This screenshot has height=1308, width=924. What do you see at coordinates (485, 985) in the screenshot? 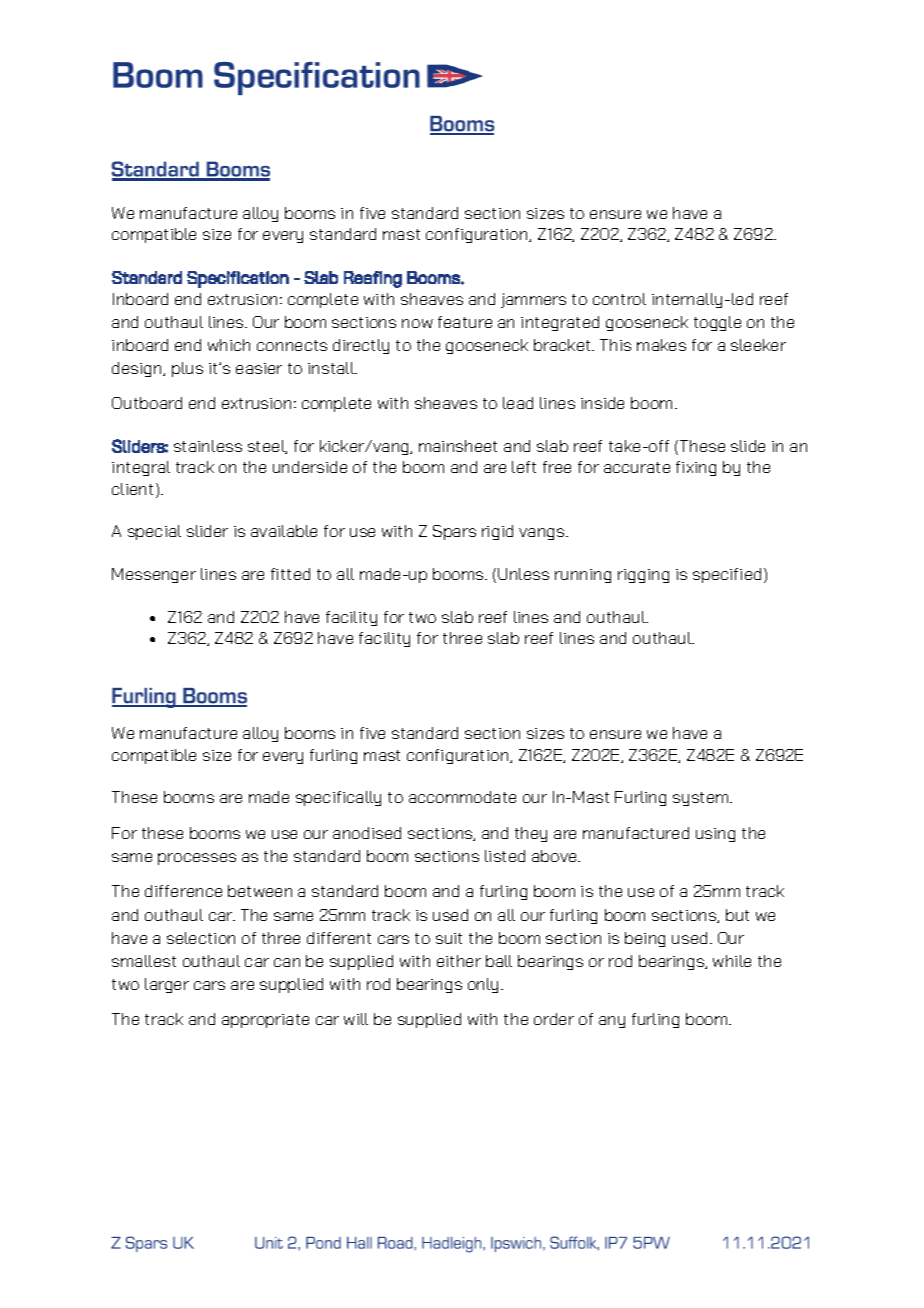
I see `only` at bounding box center [485, 985].
